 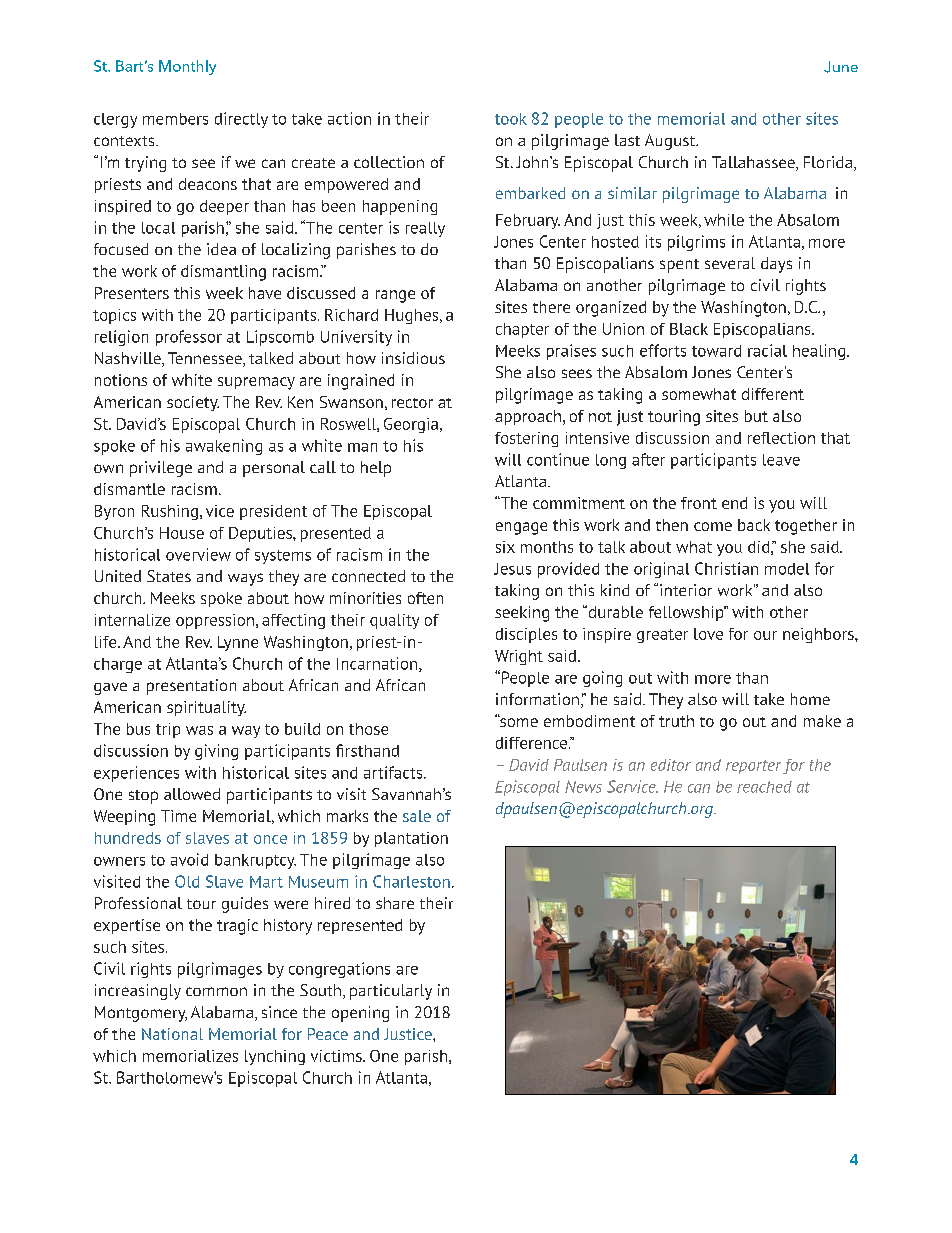 I want to click on home, so click(x=810, y=699).
